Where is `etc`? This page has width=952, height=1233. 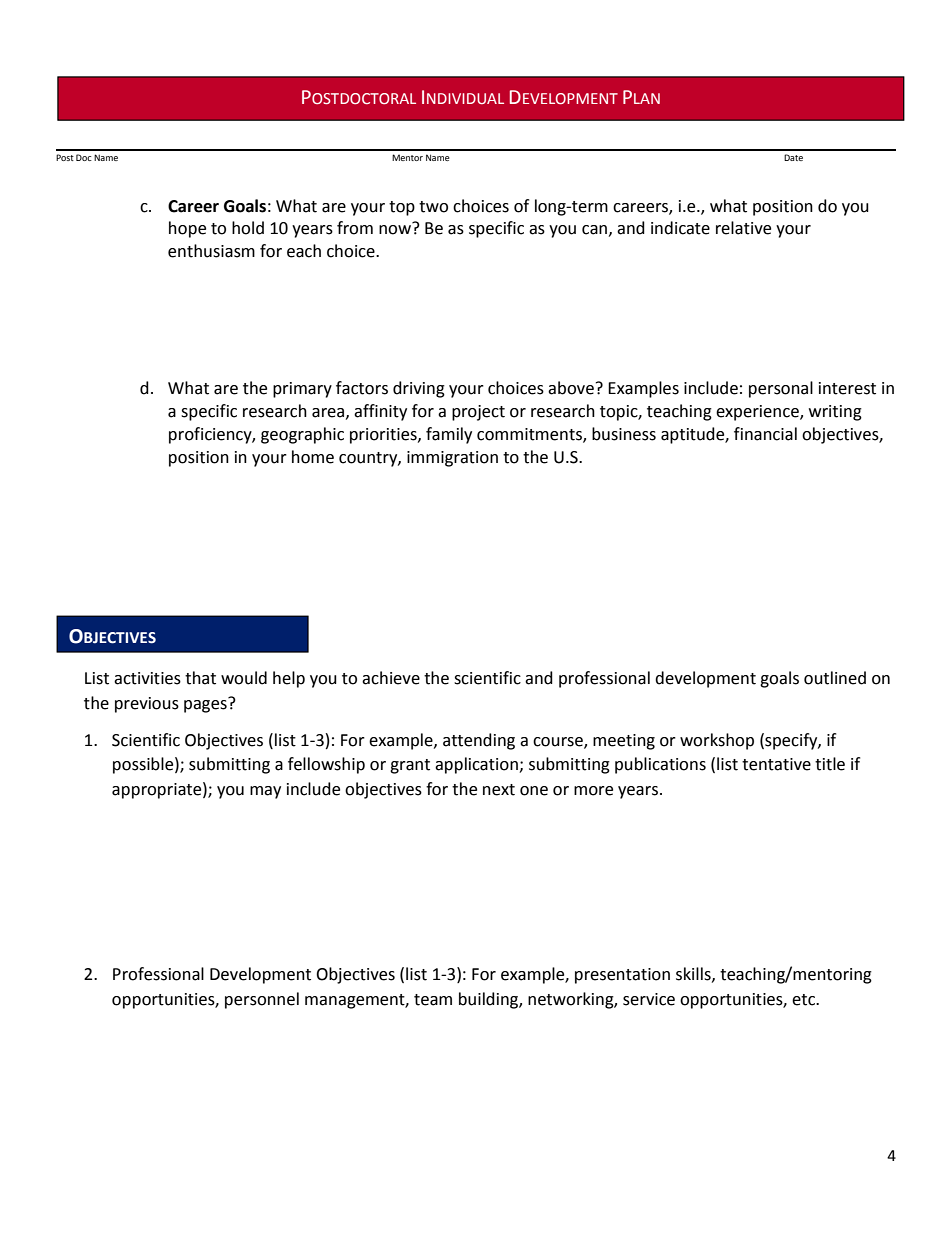 etc is located at coordinates (804, 1000).
